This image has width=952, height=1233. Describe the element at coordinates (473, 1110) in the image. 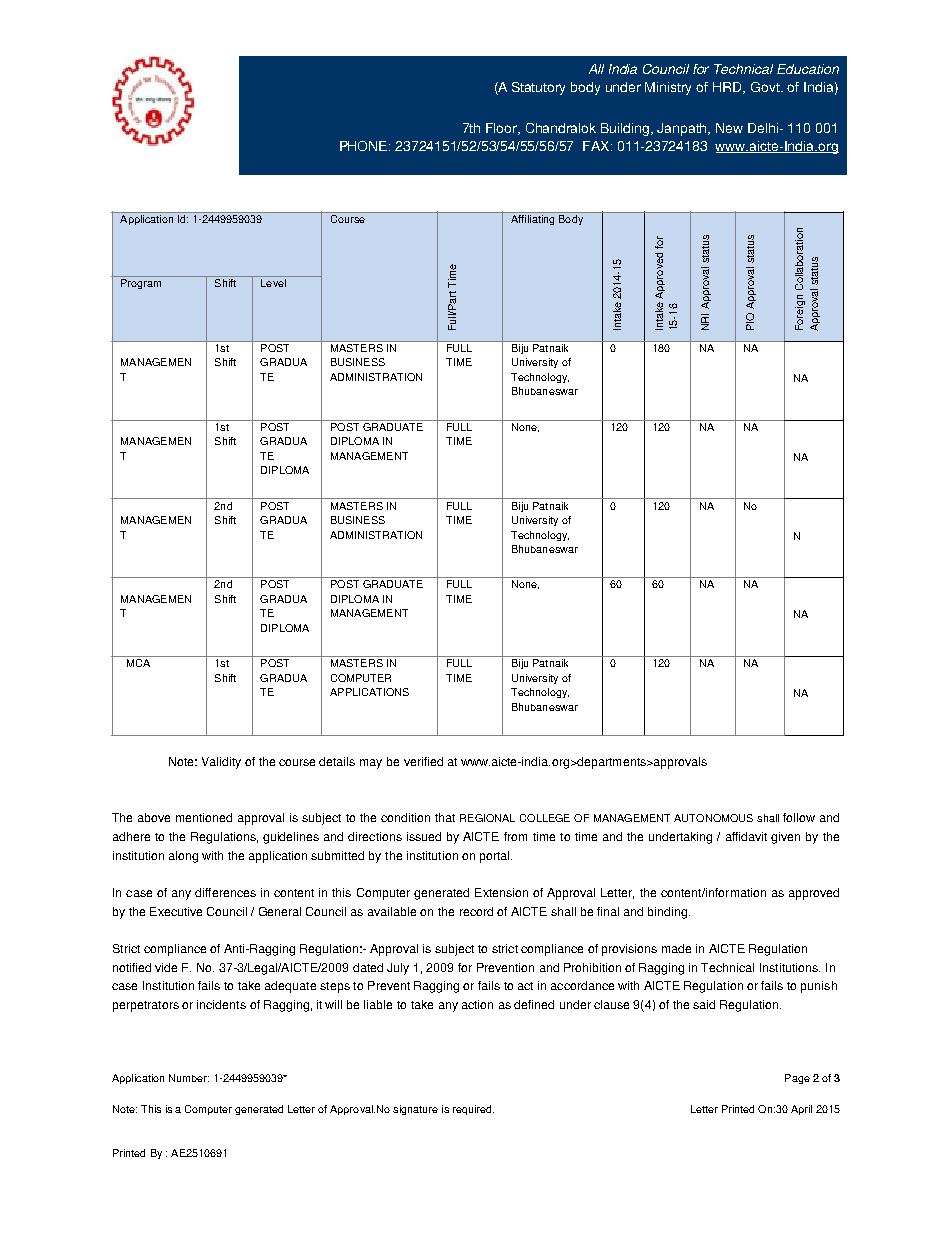

I see `required` at that location.
